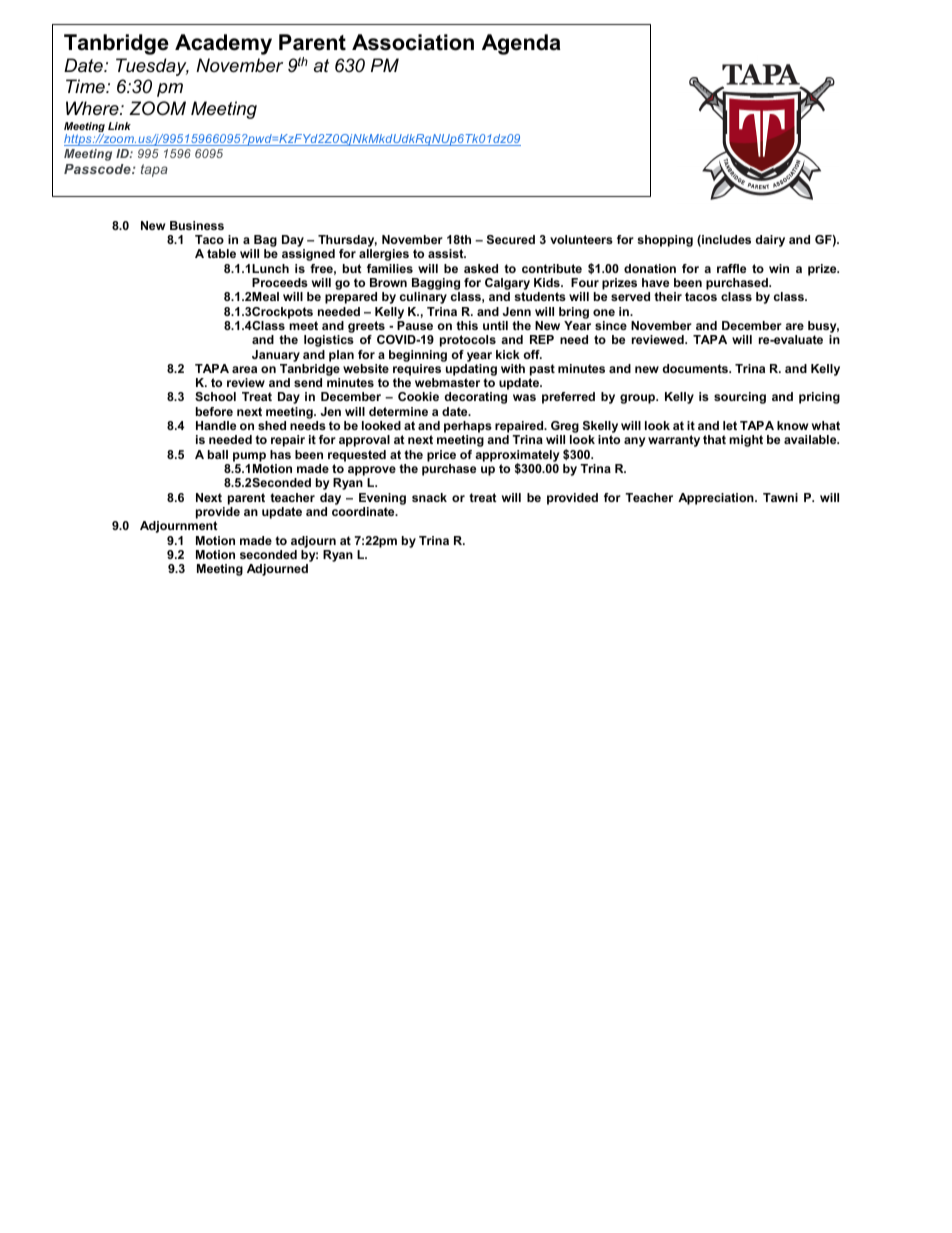 The image size is (952, 1233). I want to click on Secured, so click(511, 239).
